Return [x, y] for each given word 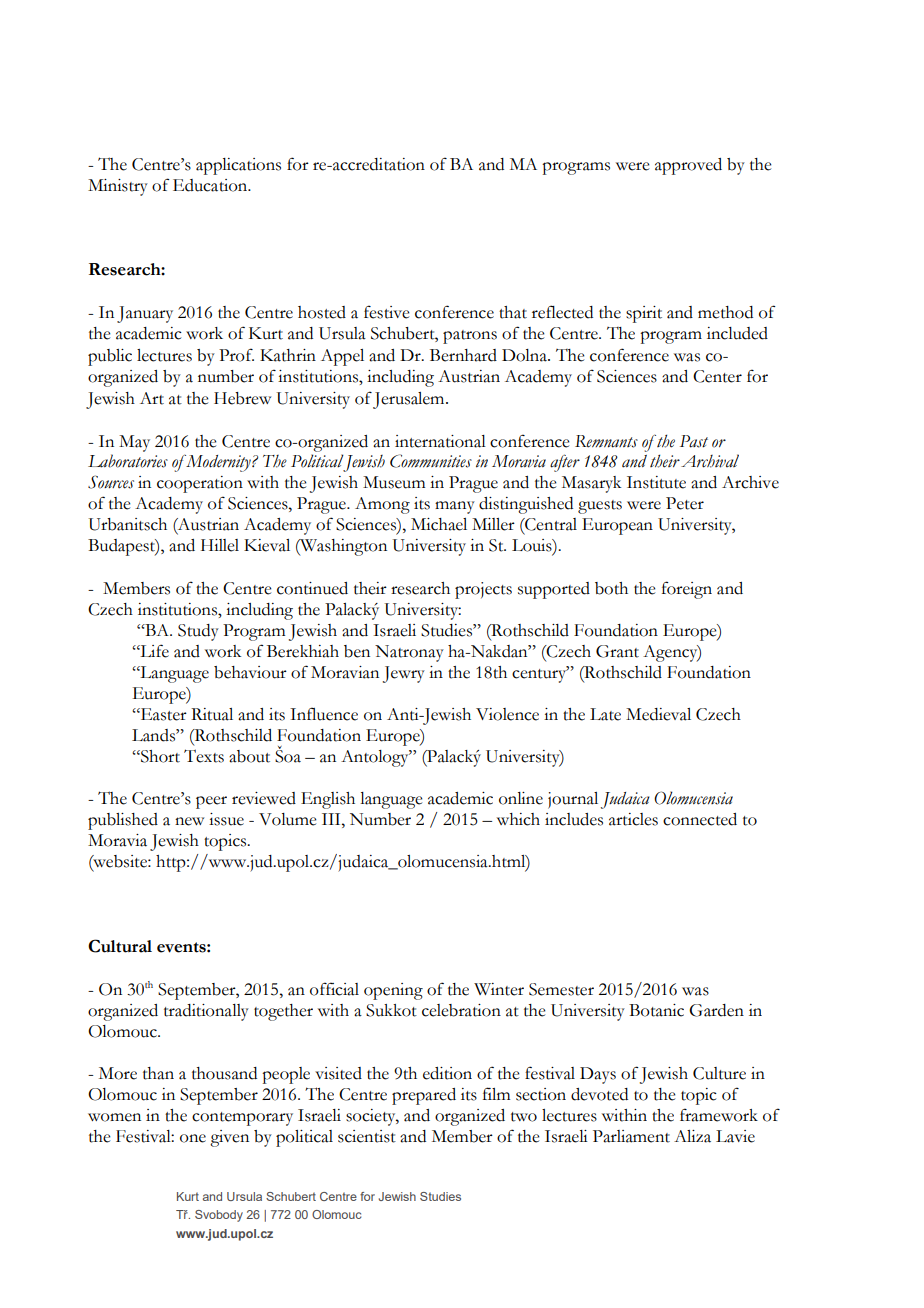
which [518, 819]
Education [211, 185]
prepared [424, 1096]
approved [688, 166]
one [193, 1138]
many [455, 507]
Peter [685, 503]
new [189, 821]
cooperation [200, 484]
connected [700, 819]
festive [387, 312]
